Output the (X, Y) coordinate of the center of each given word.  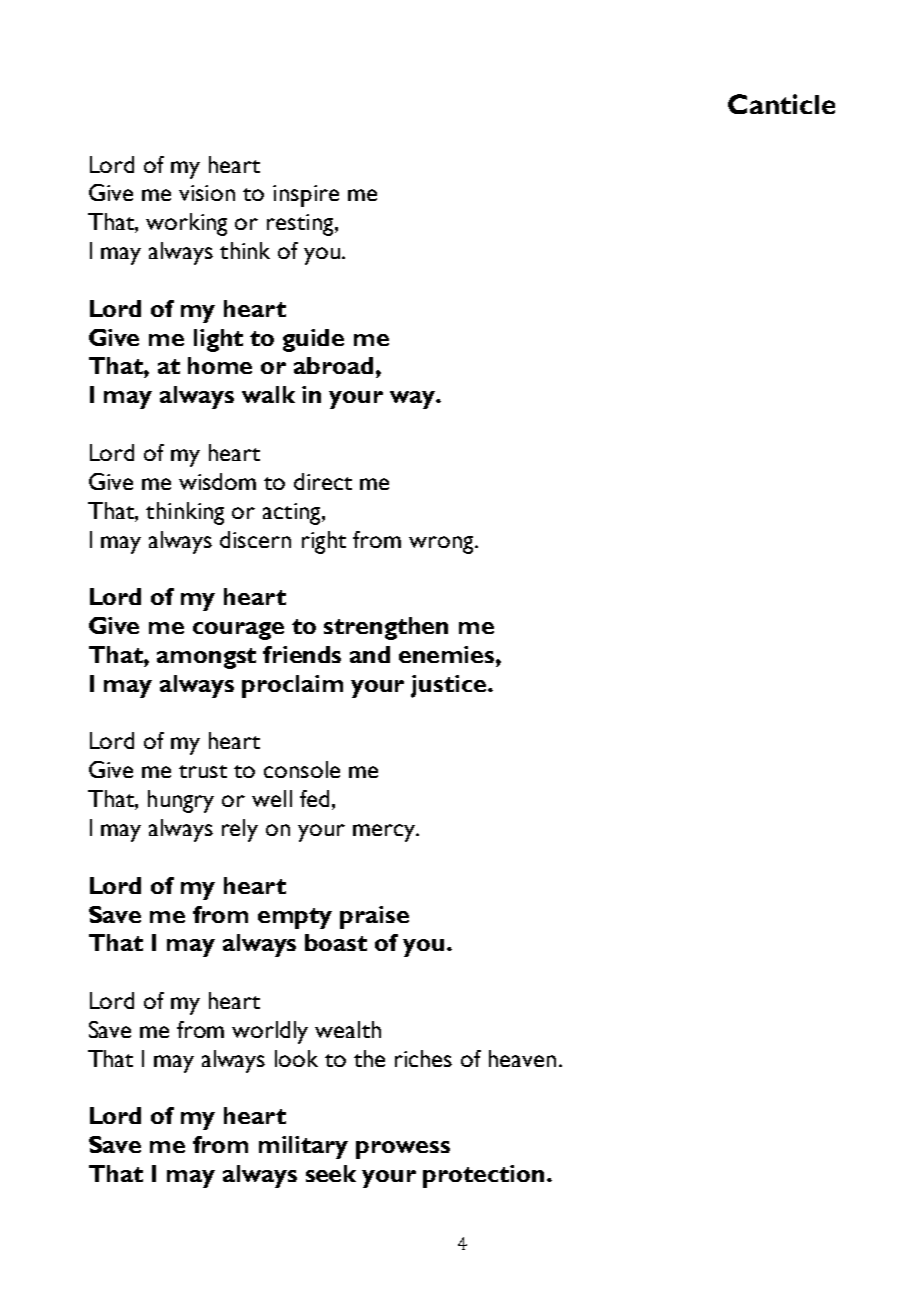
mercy (385, 833)
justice (450, 686)
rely (240, 830)
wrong (442, 545)
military (303, 1147)
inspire (306, 196)
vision (207, 193)
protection (483, 1176)
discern (255, 539)
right (324, 542)
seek (331, 1173)
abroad (333, 365)
